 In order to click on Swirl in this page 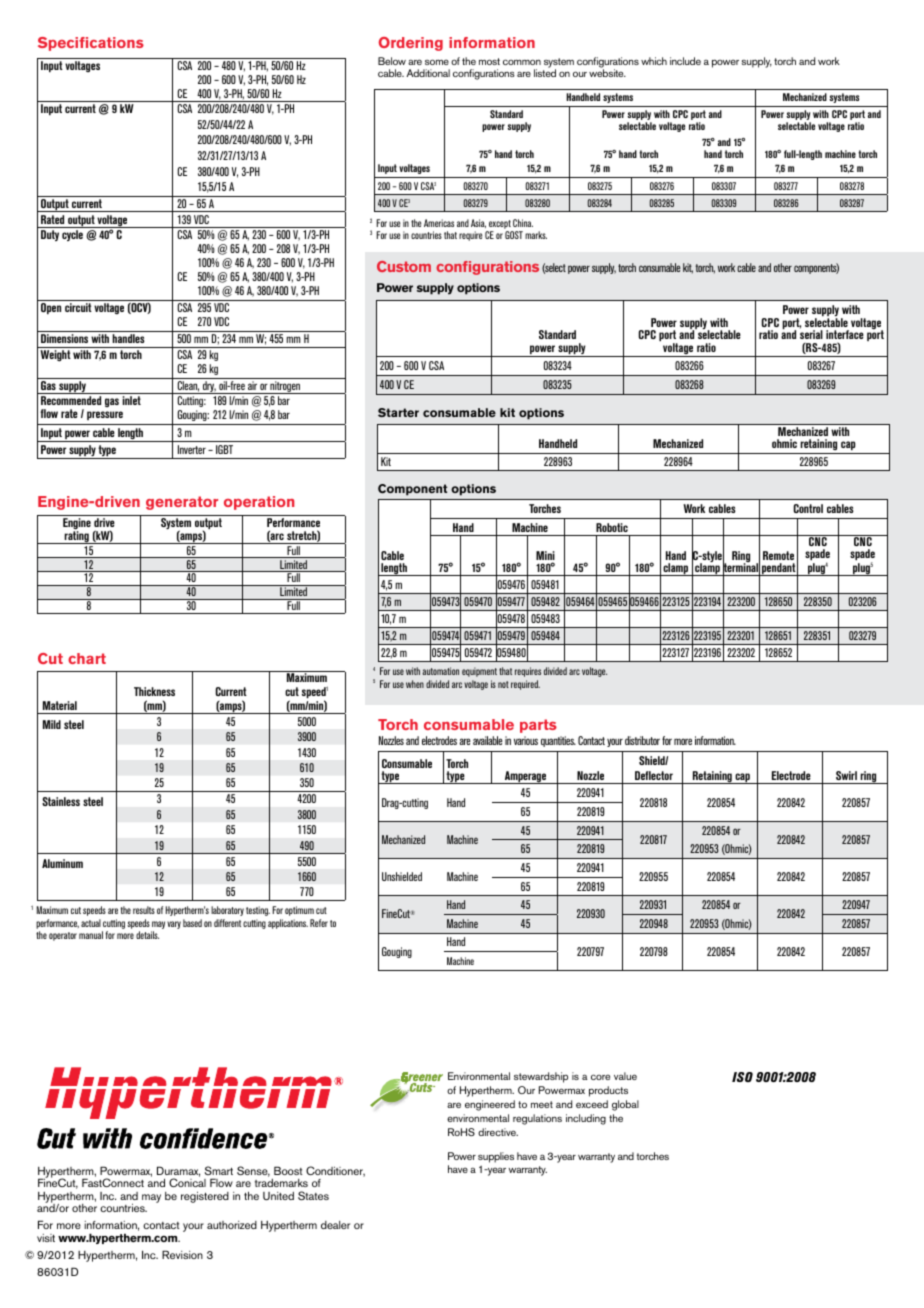, I will do `click(846, 775)`.
